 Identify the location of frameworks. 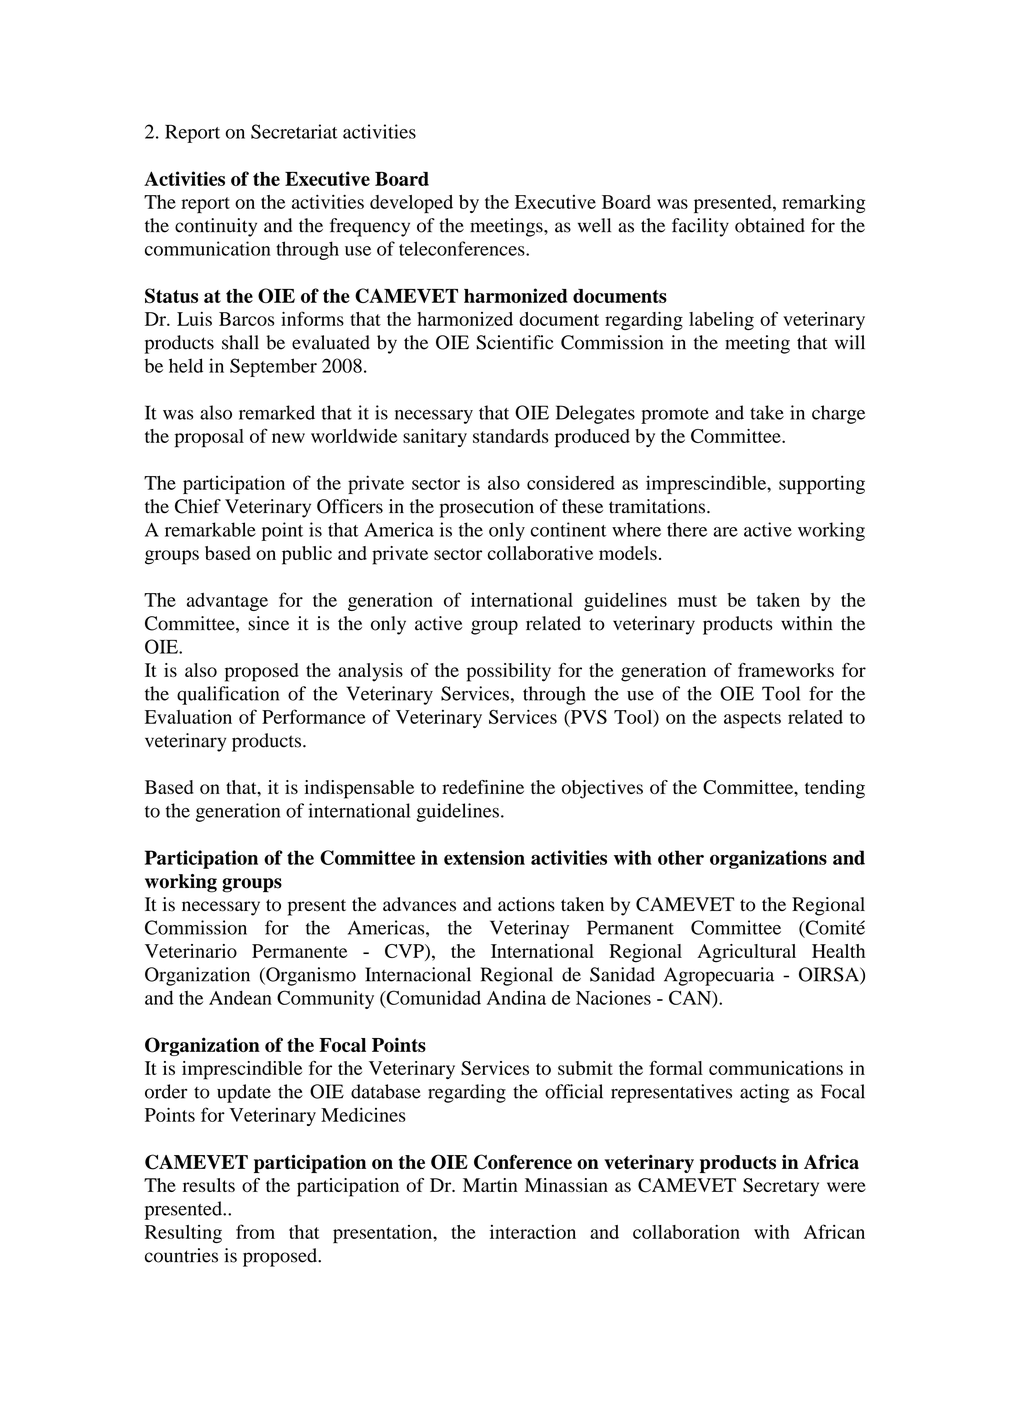
(786, 670).
